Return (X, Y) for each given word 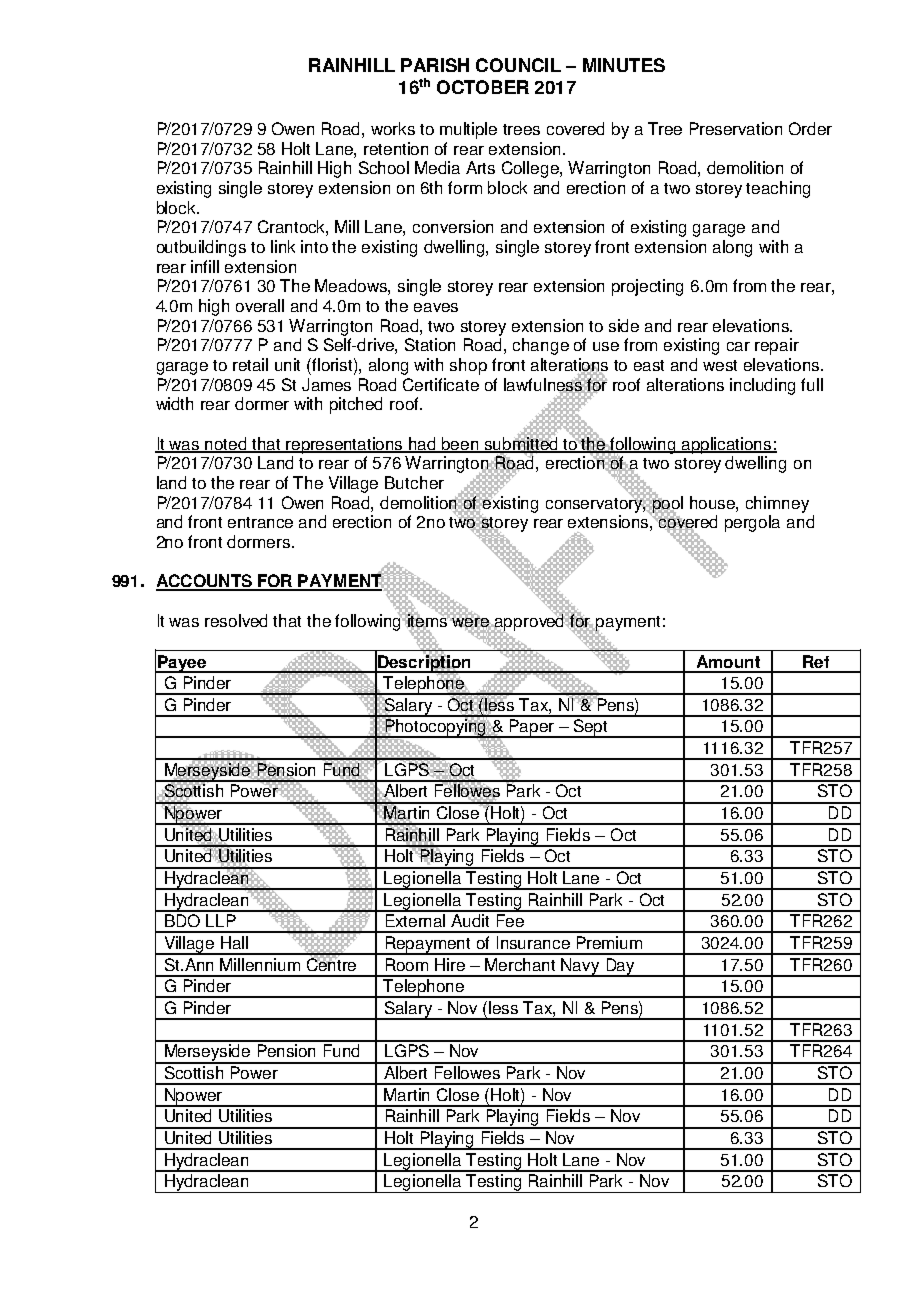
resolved (236, 620)
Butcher (414, 482)
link (283, 246)
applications (727, 445)
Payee (182, 664)
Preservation (736, 128)
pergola (752, 523)
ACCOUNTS (205, 582)
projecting (647, 287)
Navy (581, 967)
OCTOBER (483, 87)
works (393, 128)
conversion (453, 226)
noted (226, 444)
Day (620, 967)
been (460, 444)
